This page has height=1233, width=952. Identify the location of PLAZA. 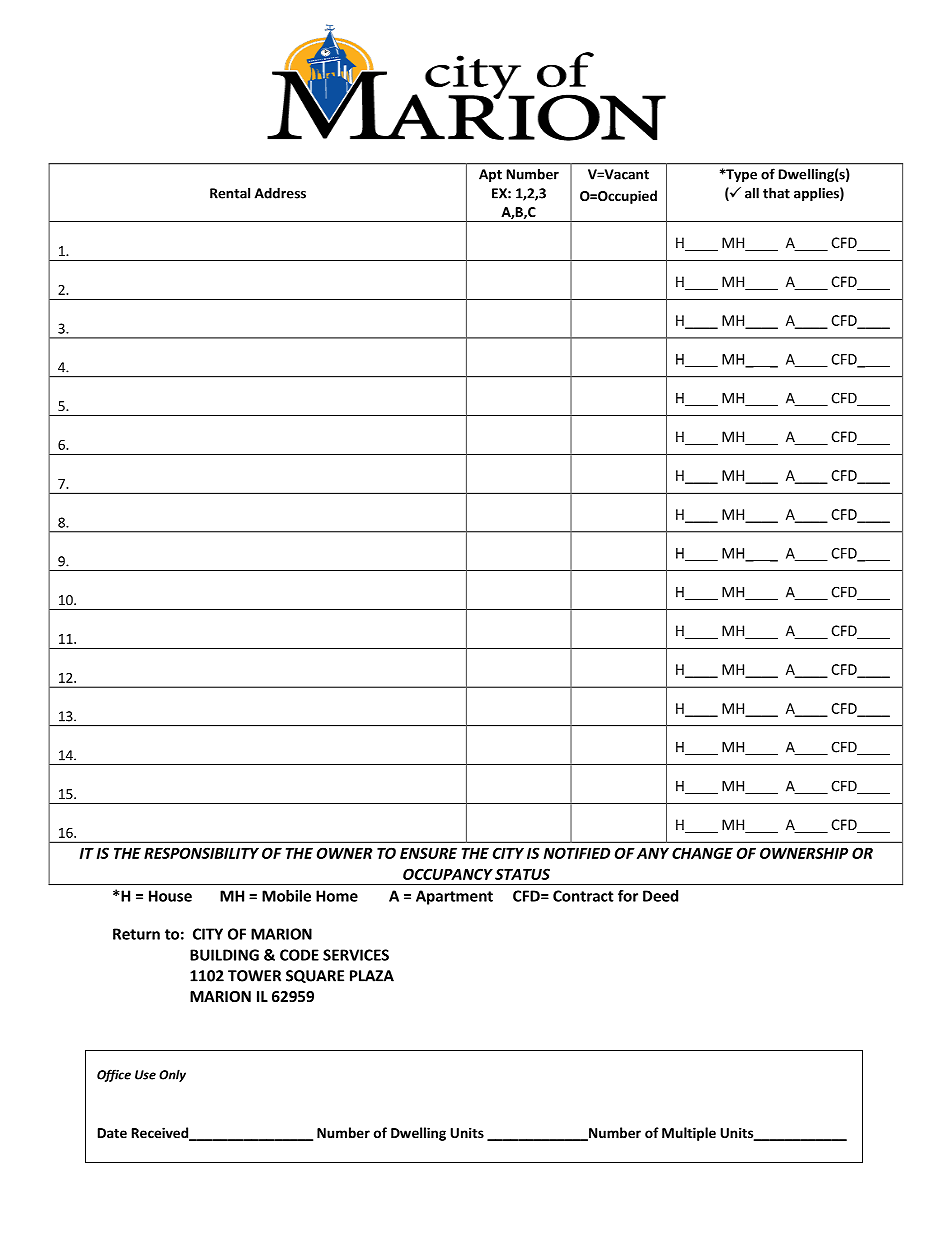
(372, 976).
